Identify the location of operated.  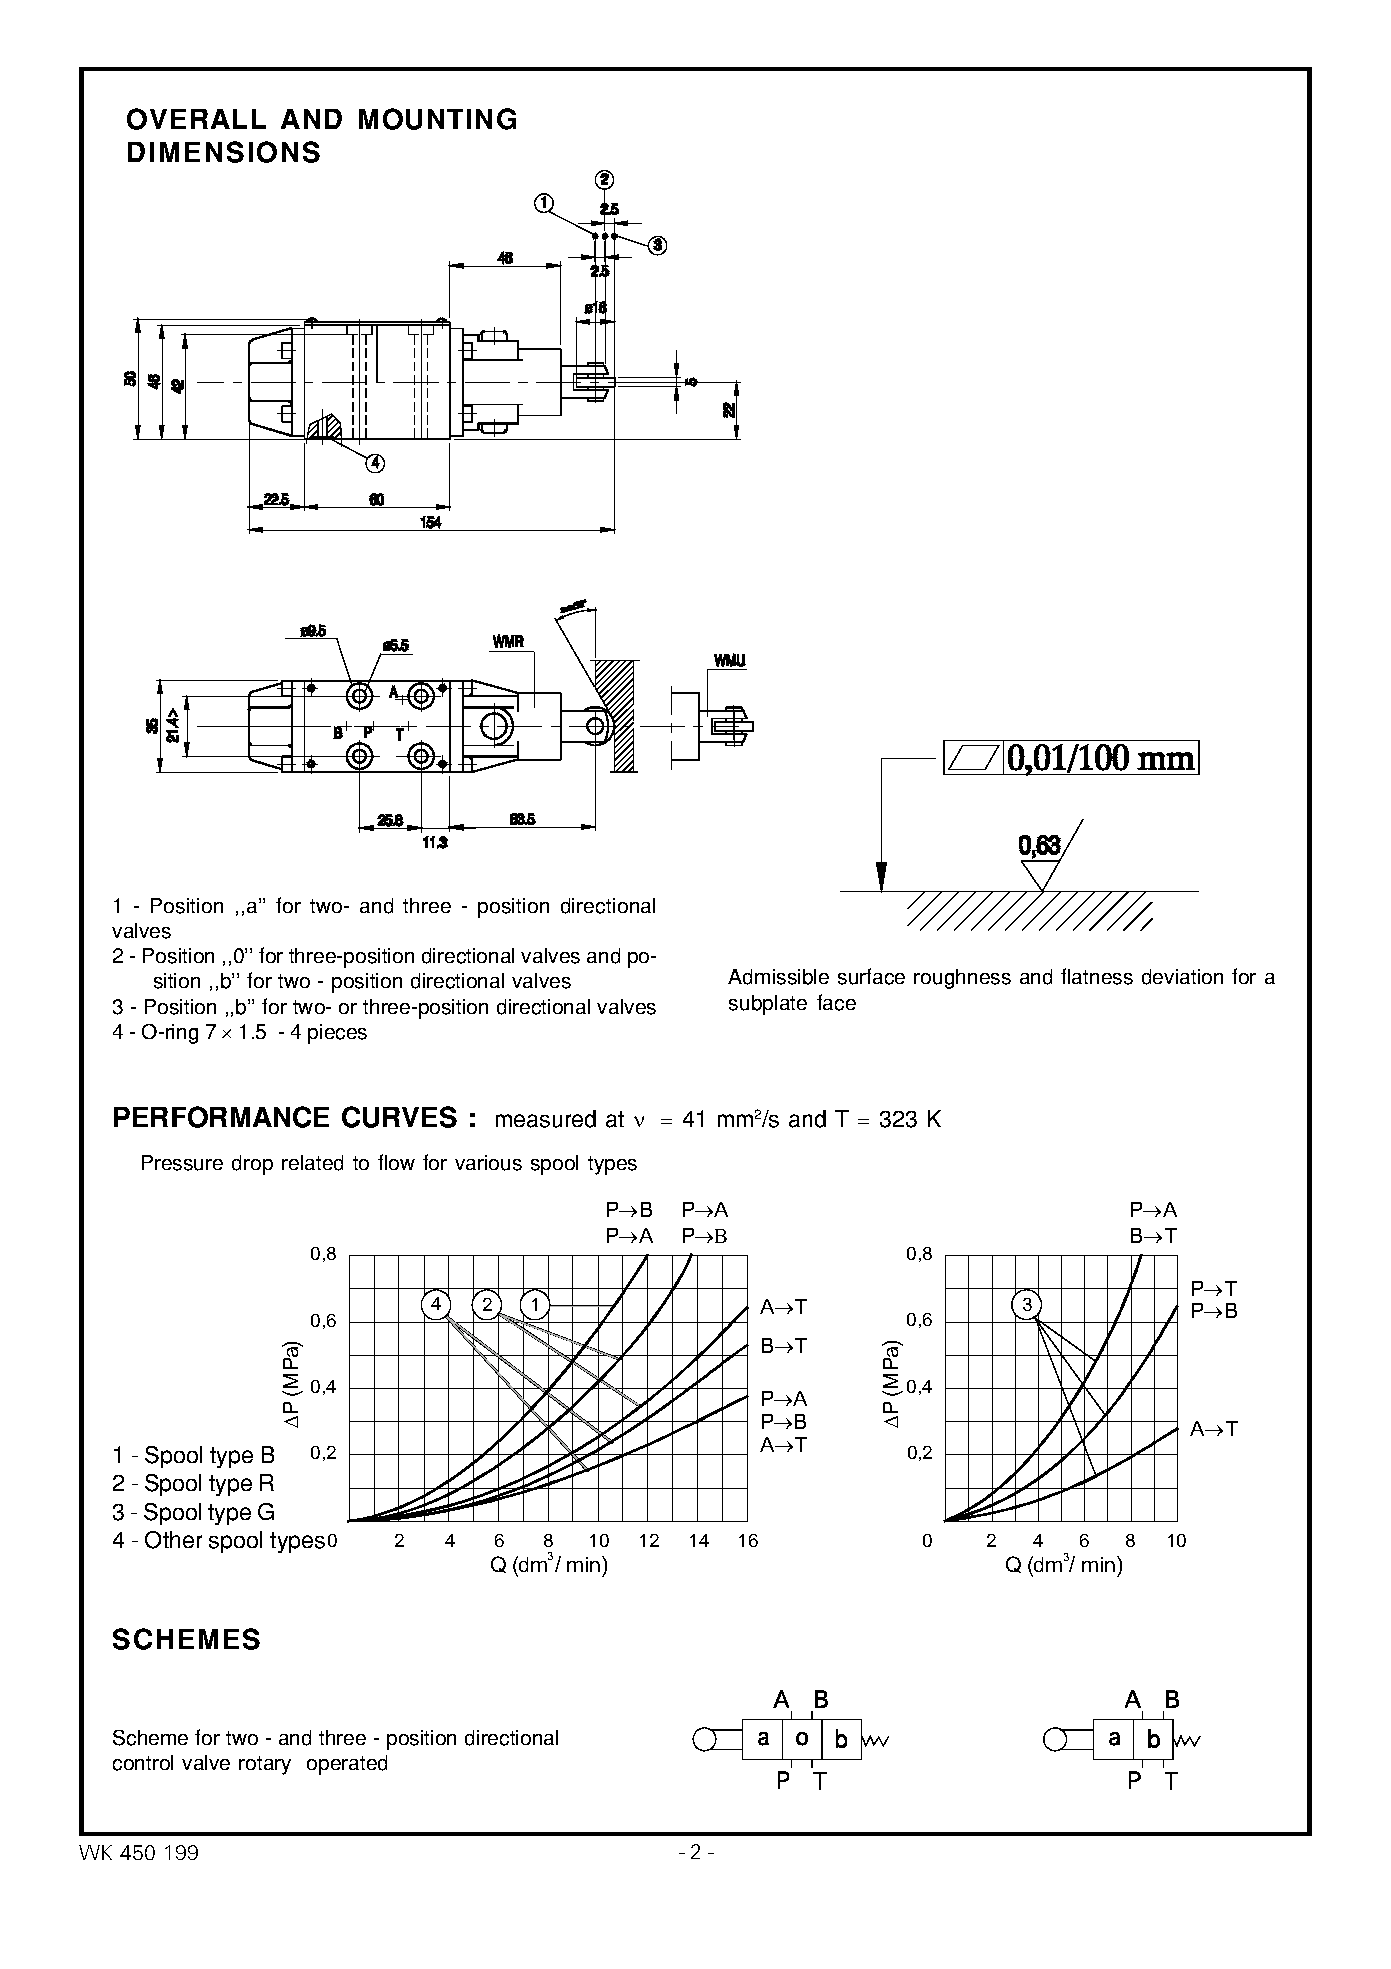
(347, 1765).
